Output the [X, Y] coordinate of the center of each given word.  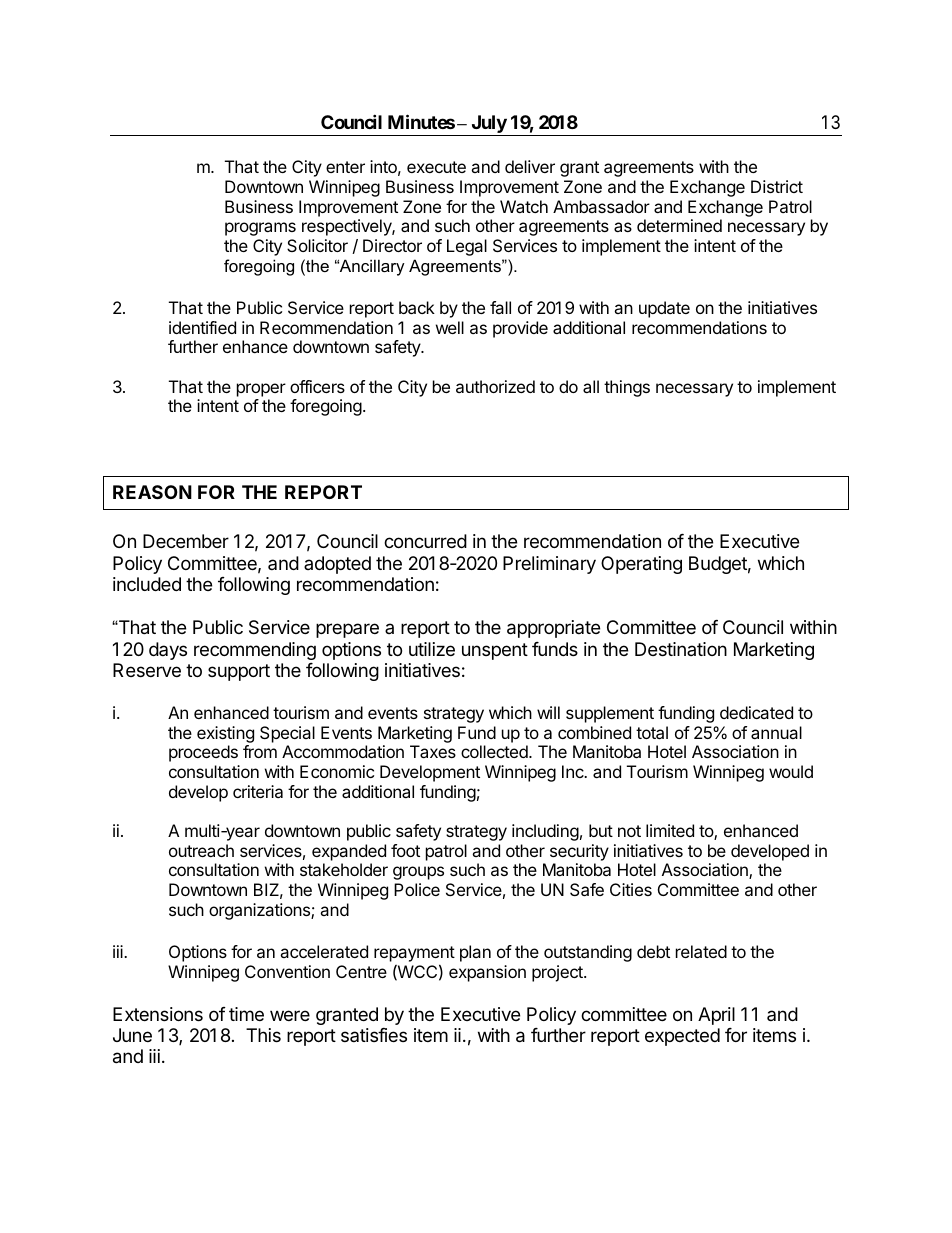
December [186, 541]
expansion [487, 973]
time [246, 1014]
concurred [425, 541]
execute [436, 167]
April [716, 1016]
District [777, 186]
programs [260, 229]
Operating [641, 565]
